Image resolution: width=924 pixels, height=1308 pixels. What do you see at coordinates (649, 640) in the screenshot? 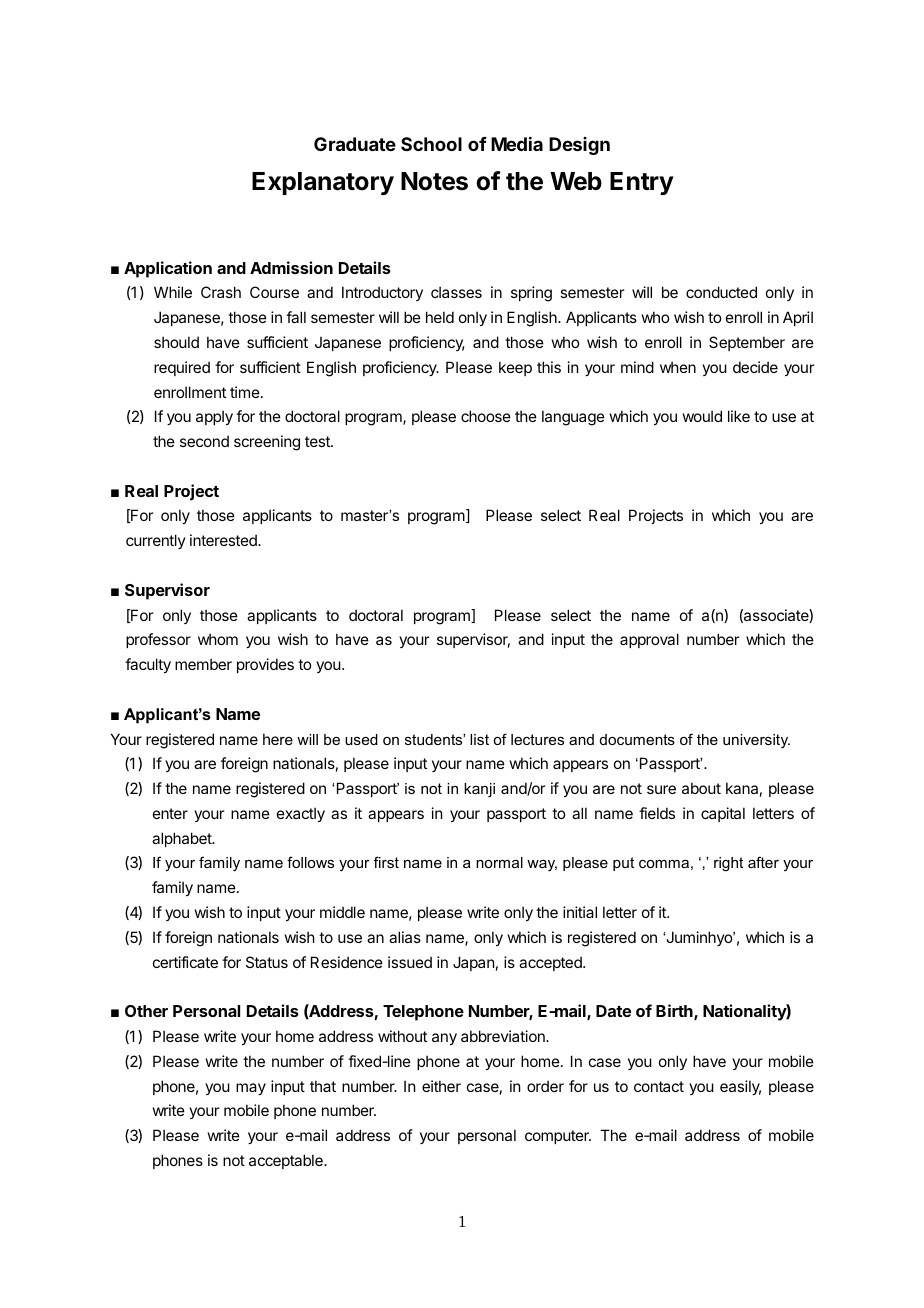
I see `approval` at bounding box center [649, 640].
